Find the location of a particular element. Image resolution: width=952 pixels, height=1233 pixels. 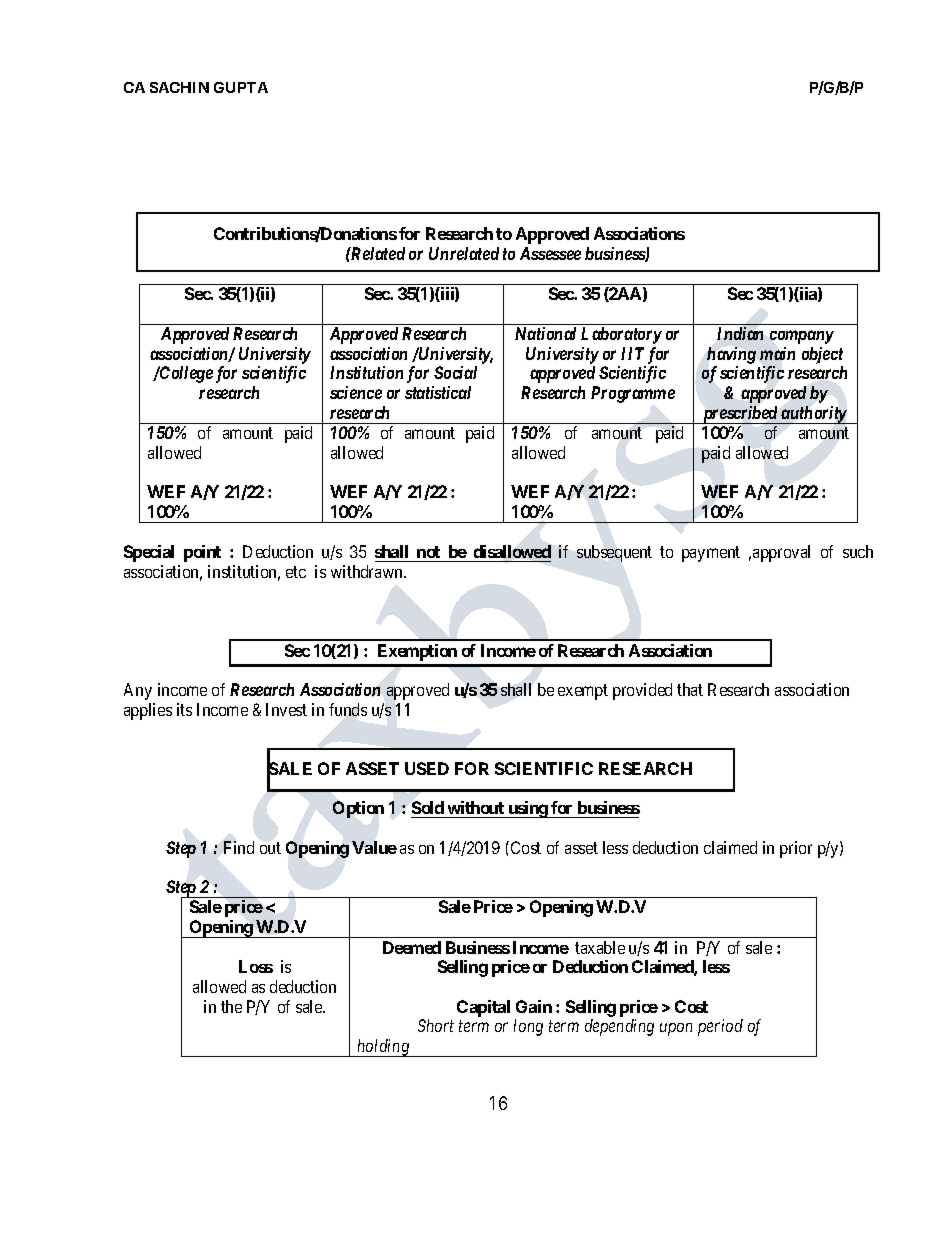

Indian is located at coordinates (740, 333).
